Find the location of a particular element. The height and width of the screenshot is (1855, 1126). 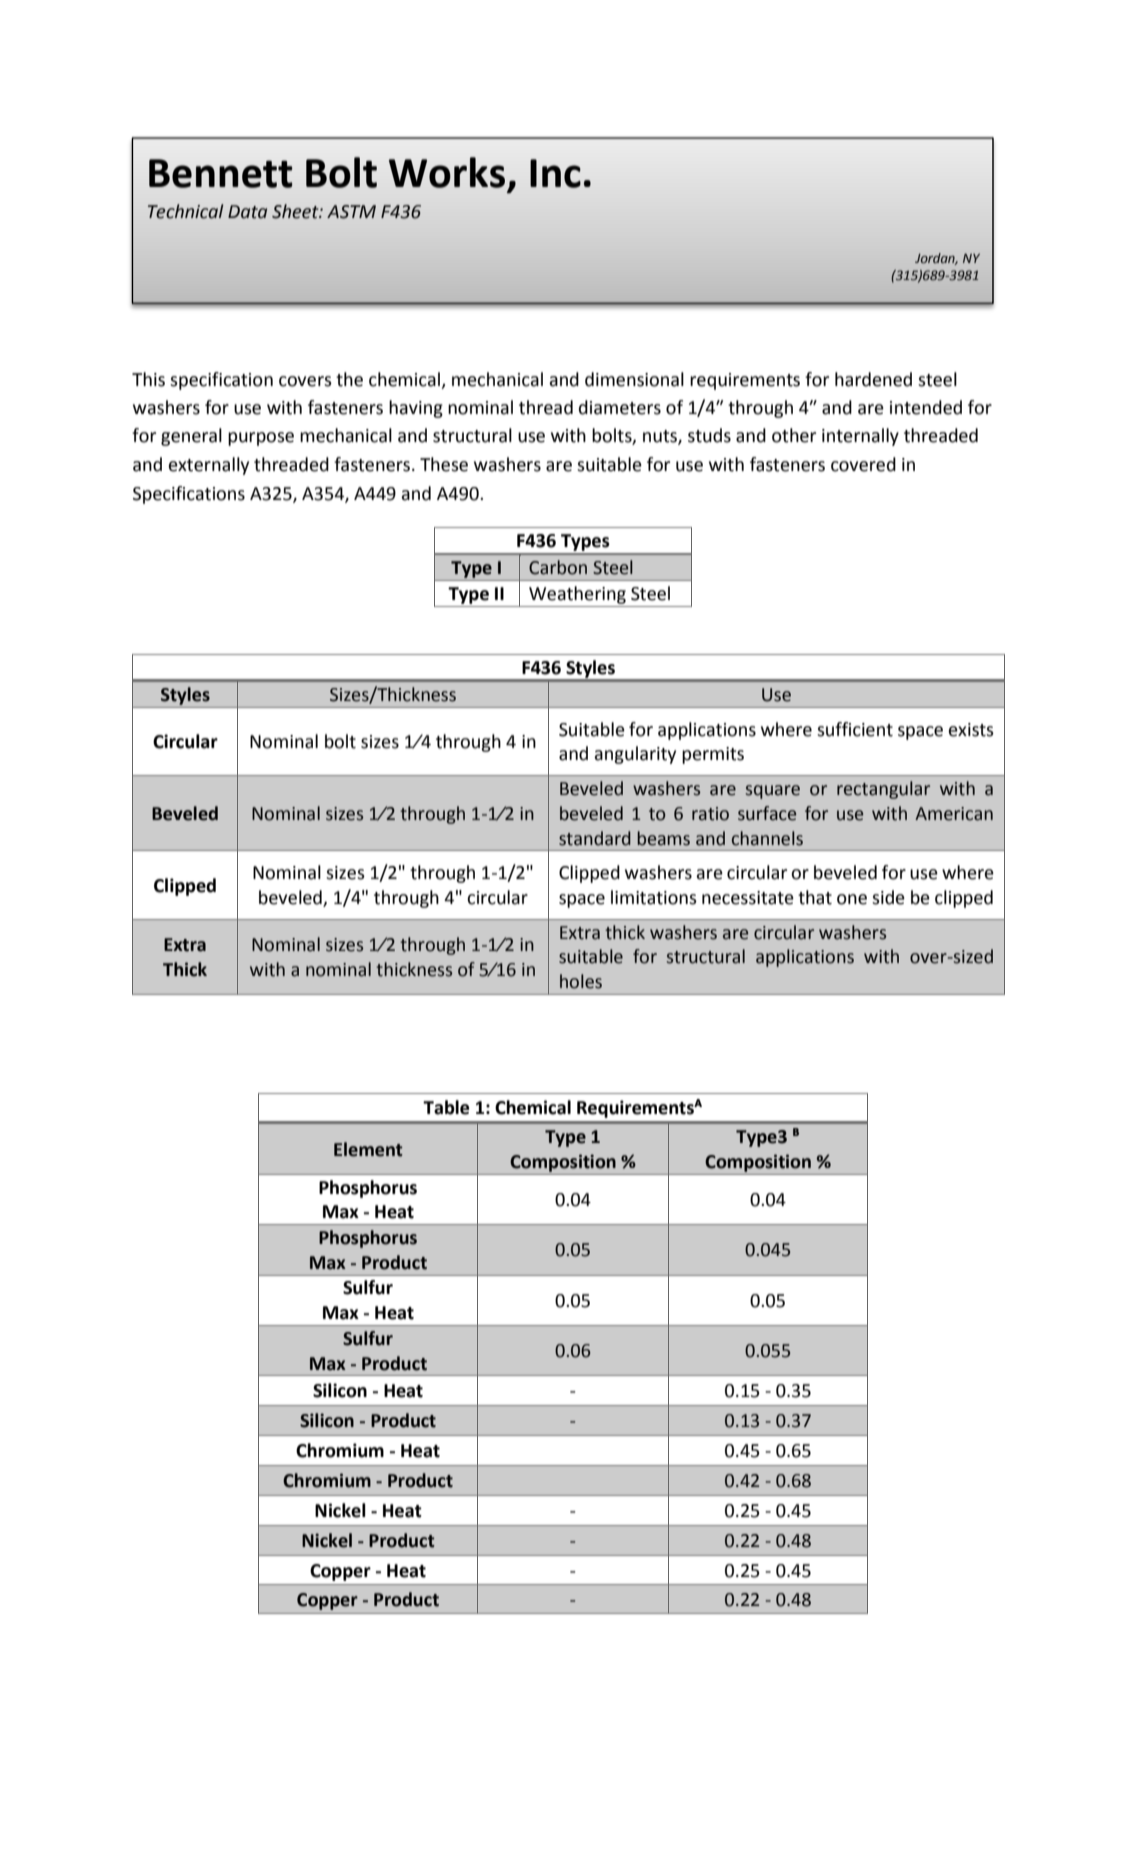

Inc is located at coordinates (555, 173).
